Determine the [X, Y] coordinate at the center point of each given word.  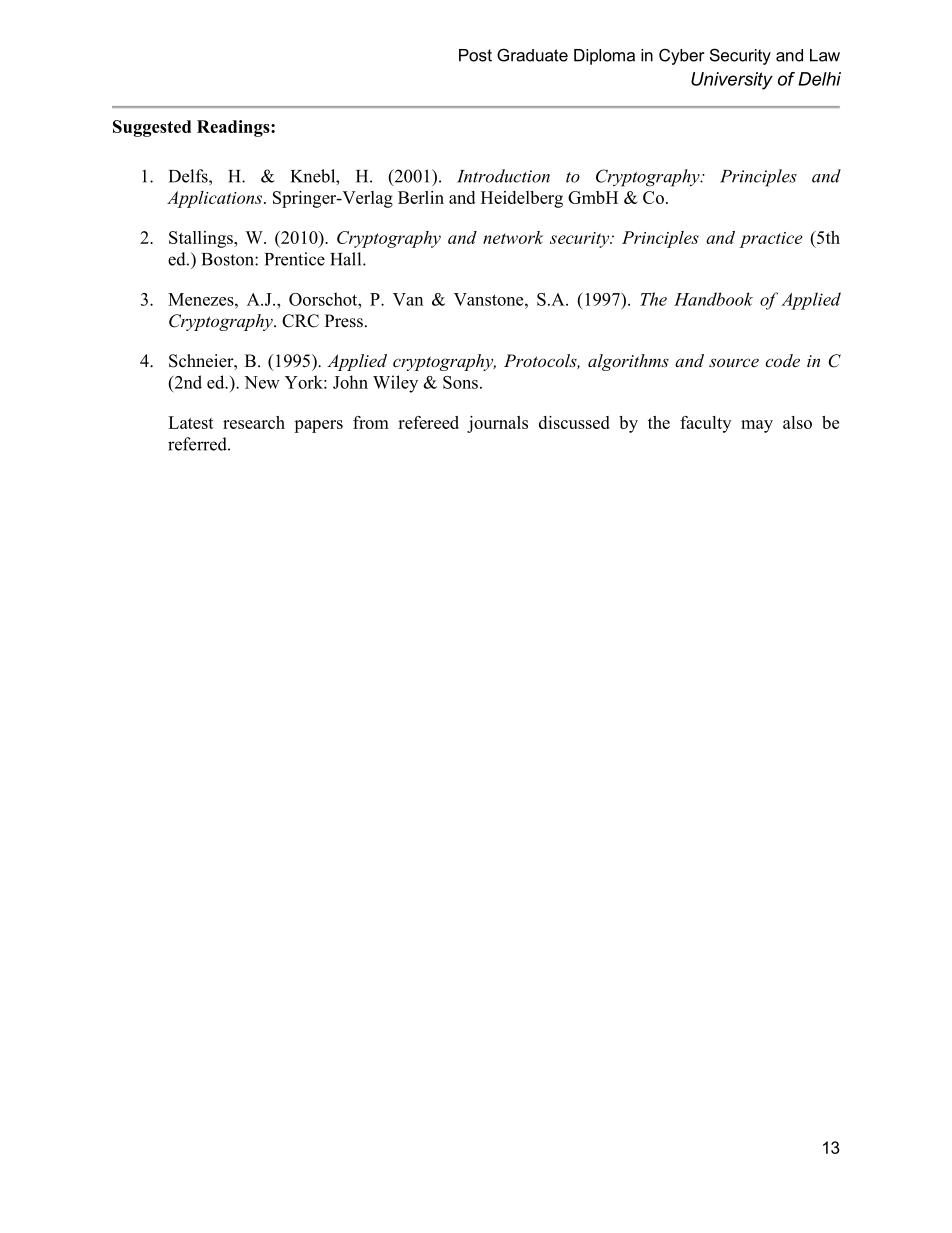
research [254, 422]
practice [771, 240]
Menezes [202, 299]
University [732, 81]
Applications [214, 199]
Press [344, 321]
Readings [234, 128]
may [757, 426]
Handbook [713, 299]
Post [475, 55]
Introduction [503, 176]
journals [497, 424]
